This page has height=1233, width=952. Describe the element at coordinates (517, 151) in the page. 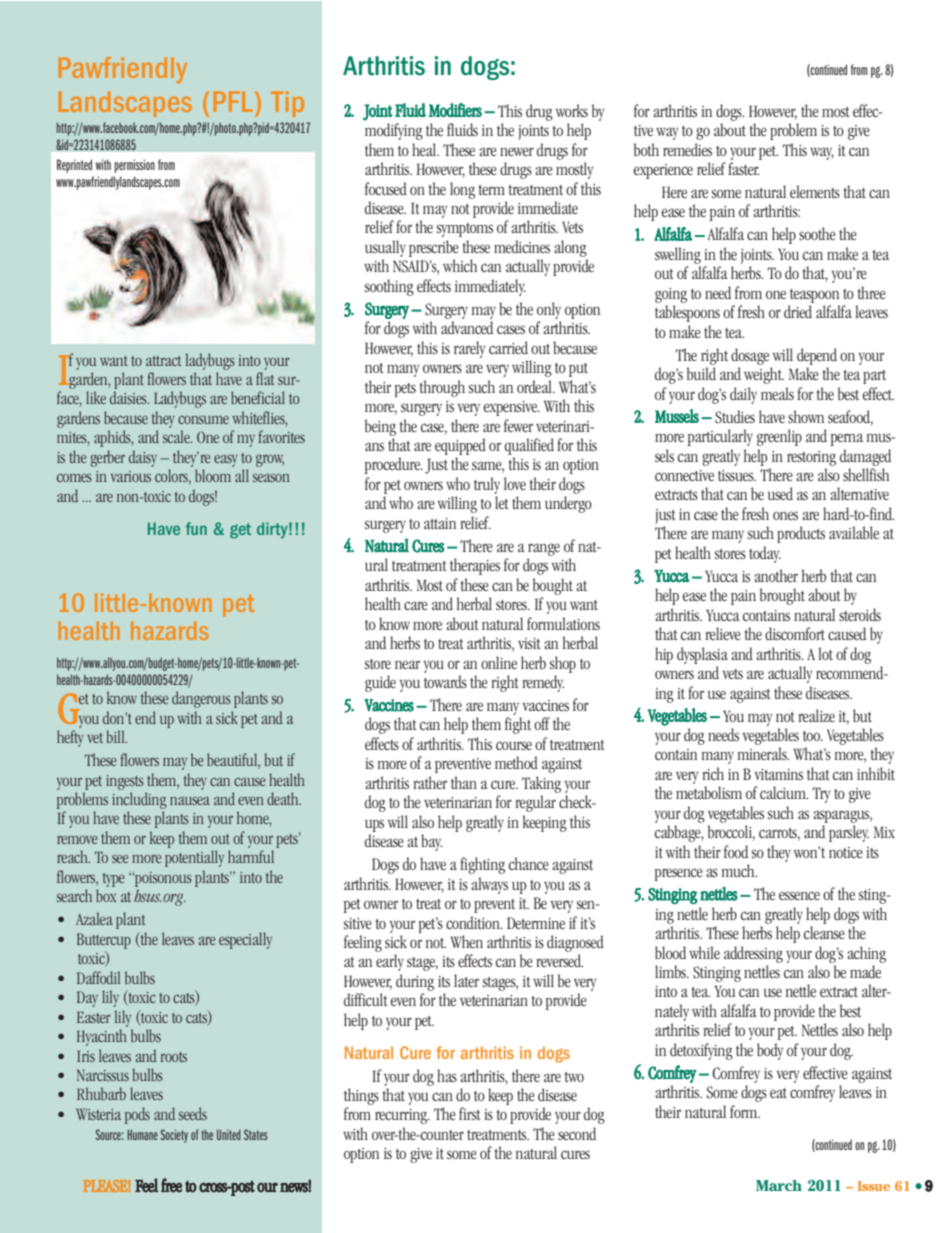

I see `newer` at that location.
